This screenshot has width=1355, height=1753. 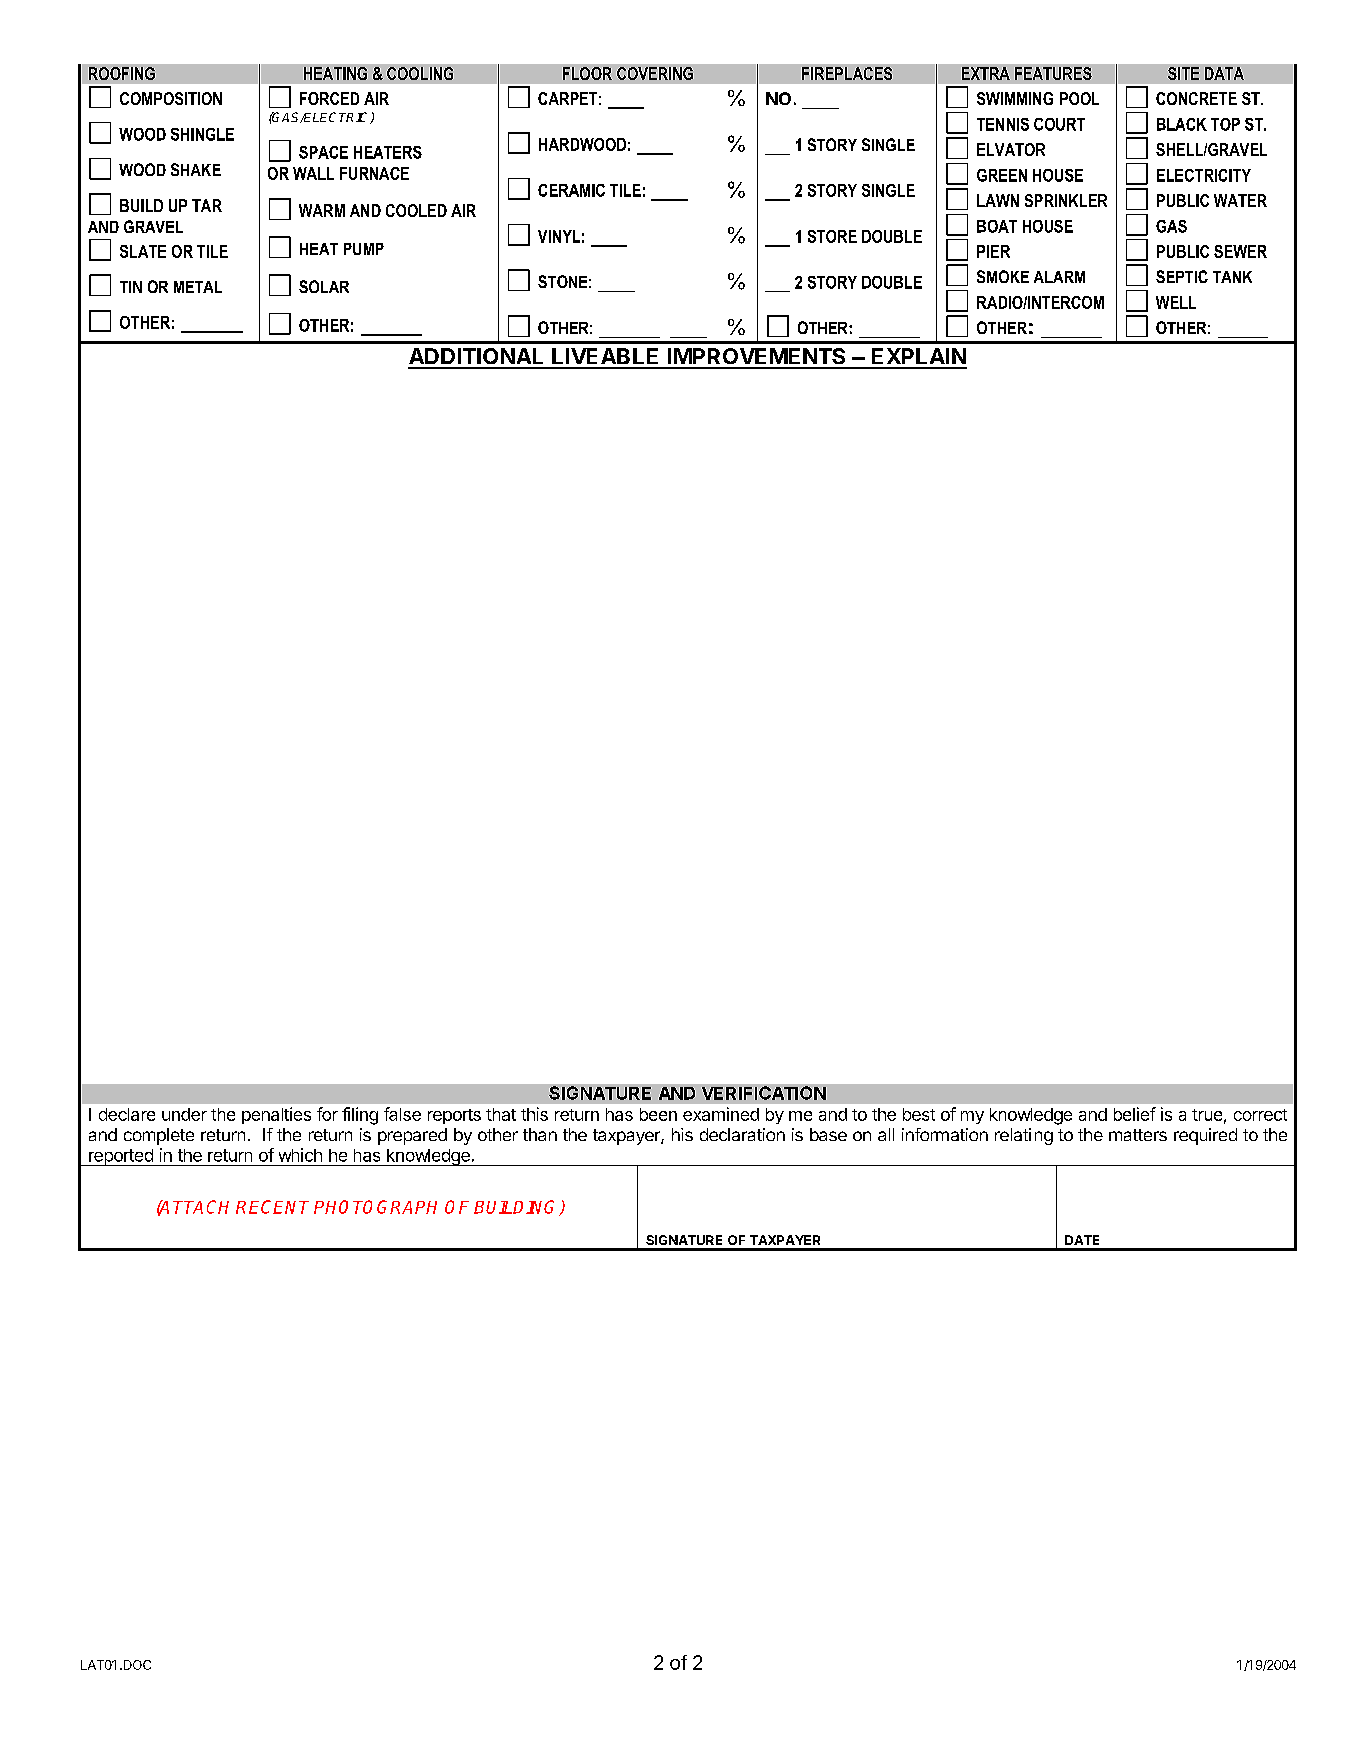 I want to click on WELL, so click(x=1176, y=302).
